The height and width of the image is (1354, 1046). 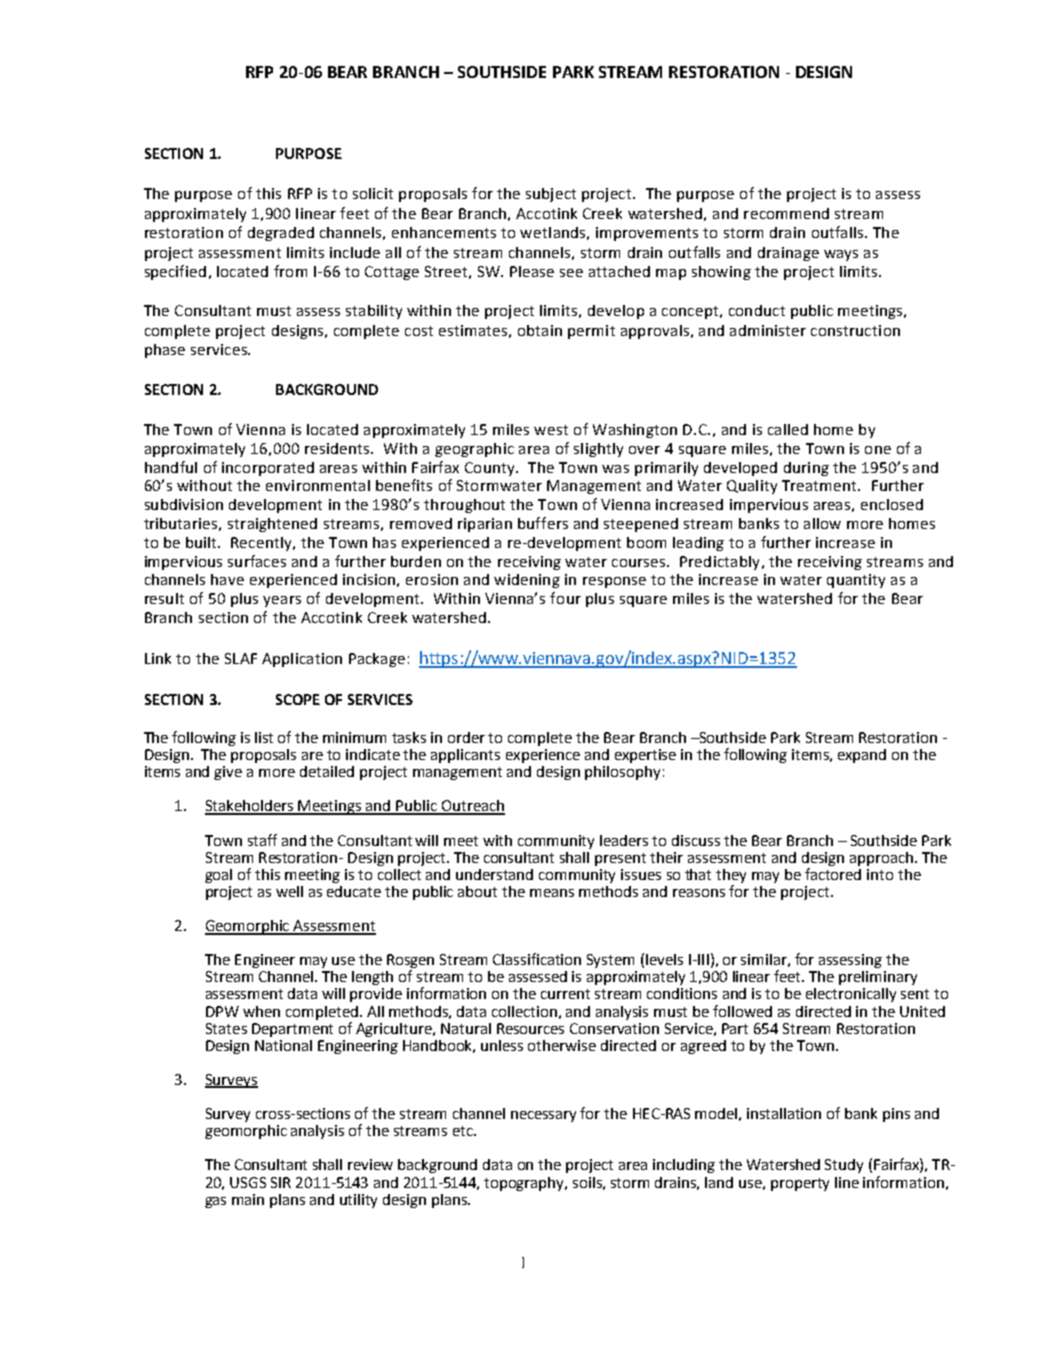 What do you see at coordinates (786, 213) in the image?
I see `recommend` at bounding box center [786, 213].
